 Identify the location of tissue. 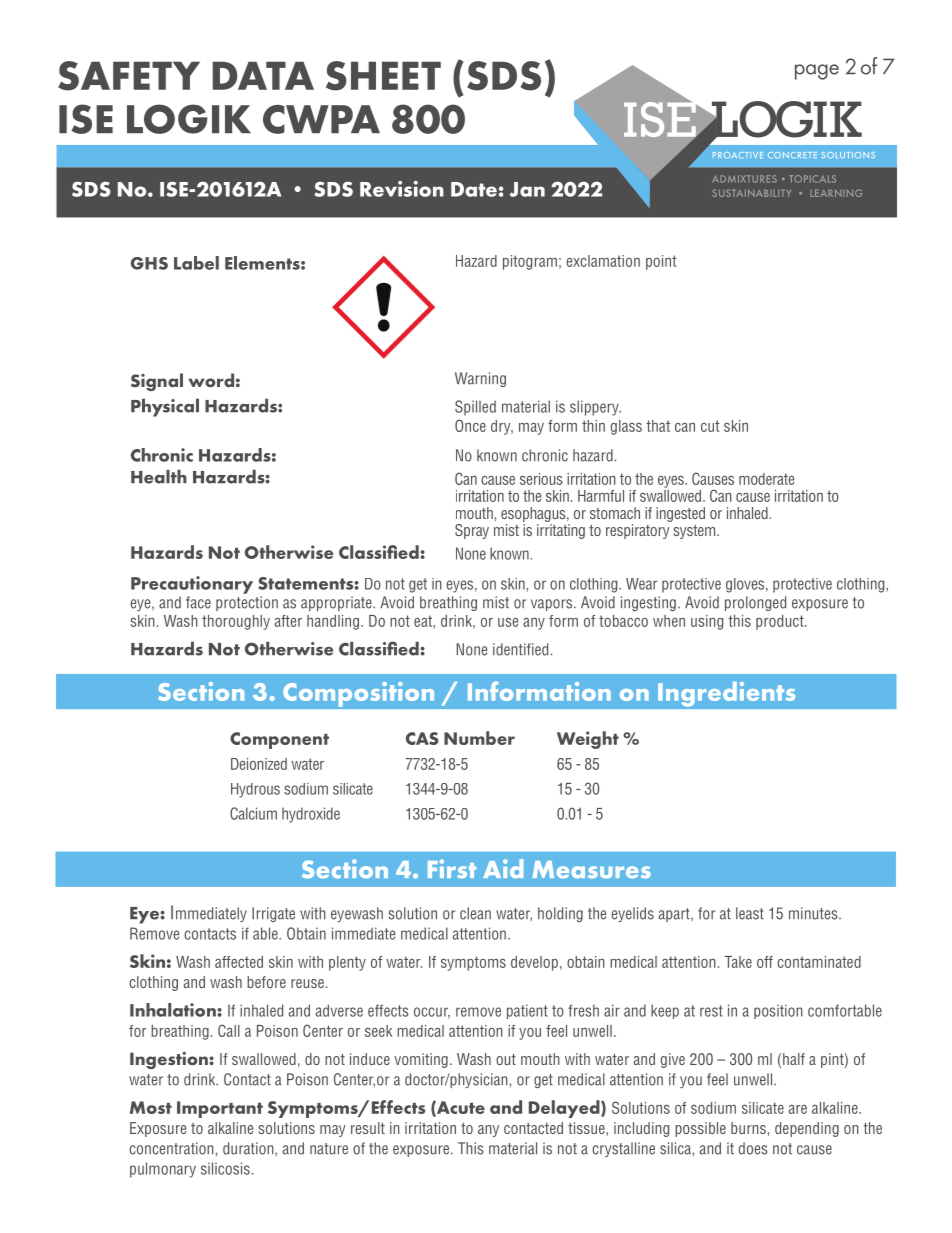
(587, 1128).
